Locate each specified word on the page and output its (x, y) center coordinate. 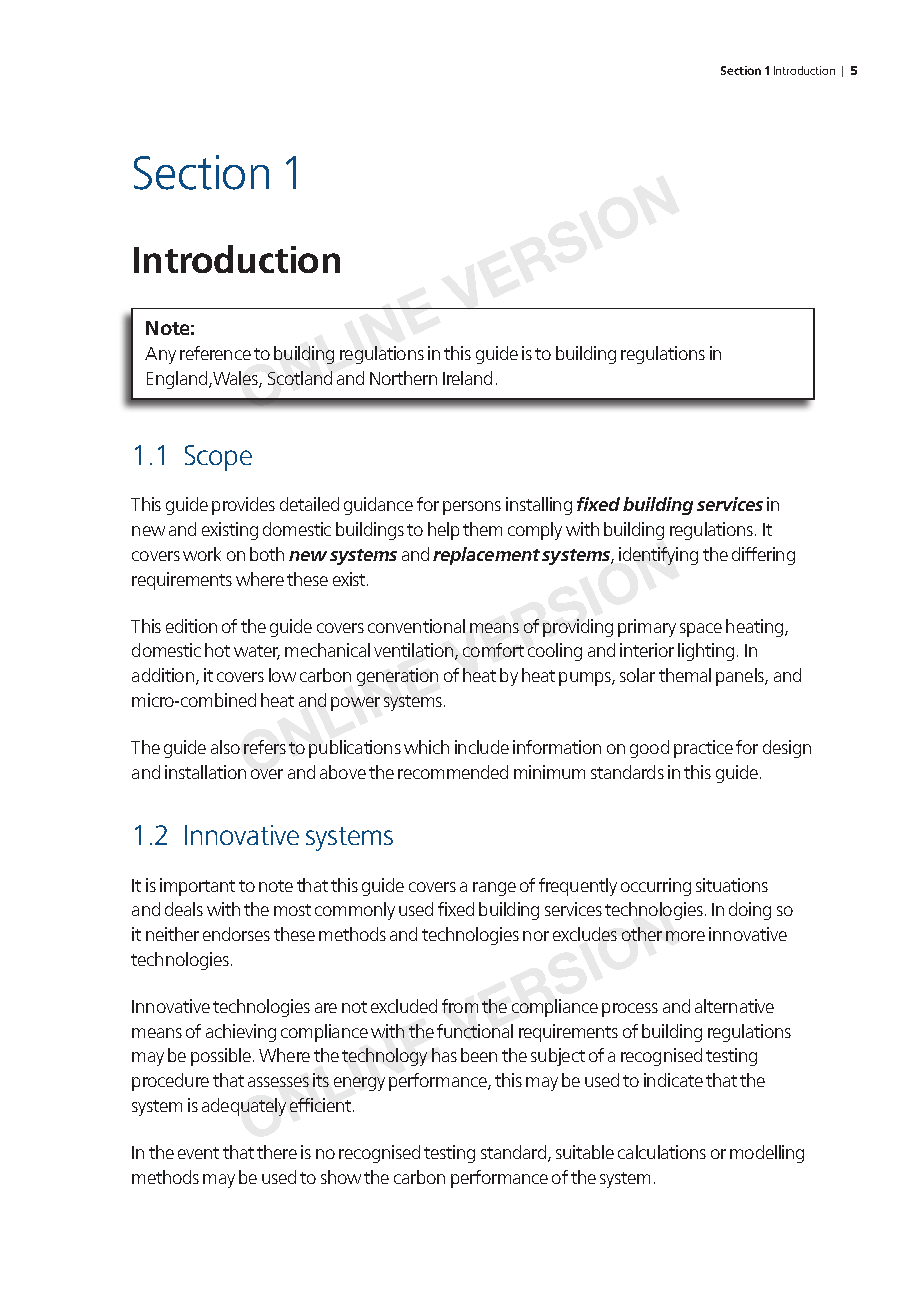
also (225, 747)
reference (215, 353)
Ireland (467, 378)
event (198, 1153)
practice (703, 749)
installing (539, 506)
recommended (453, 772)
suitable (585, 1152)
